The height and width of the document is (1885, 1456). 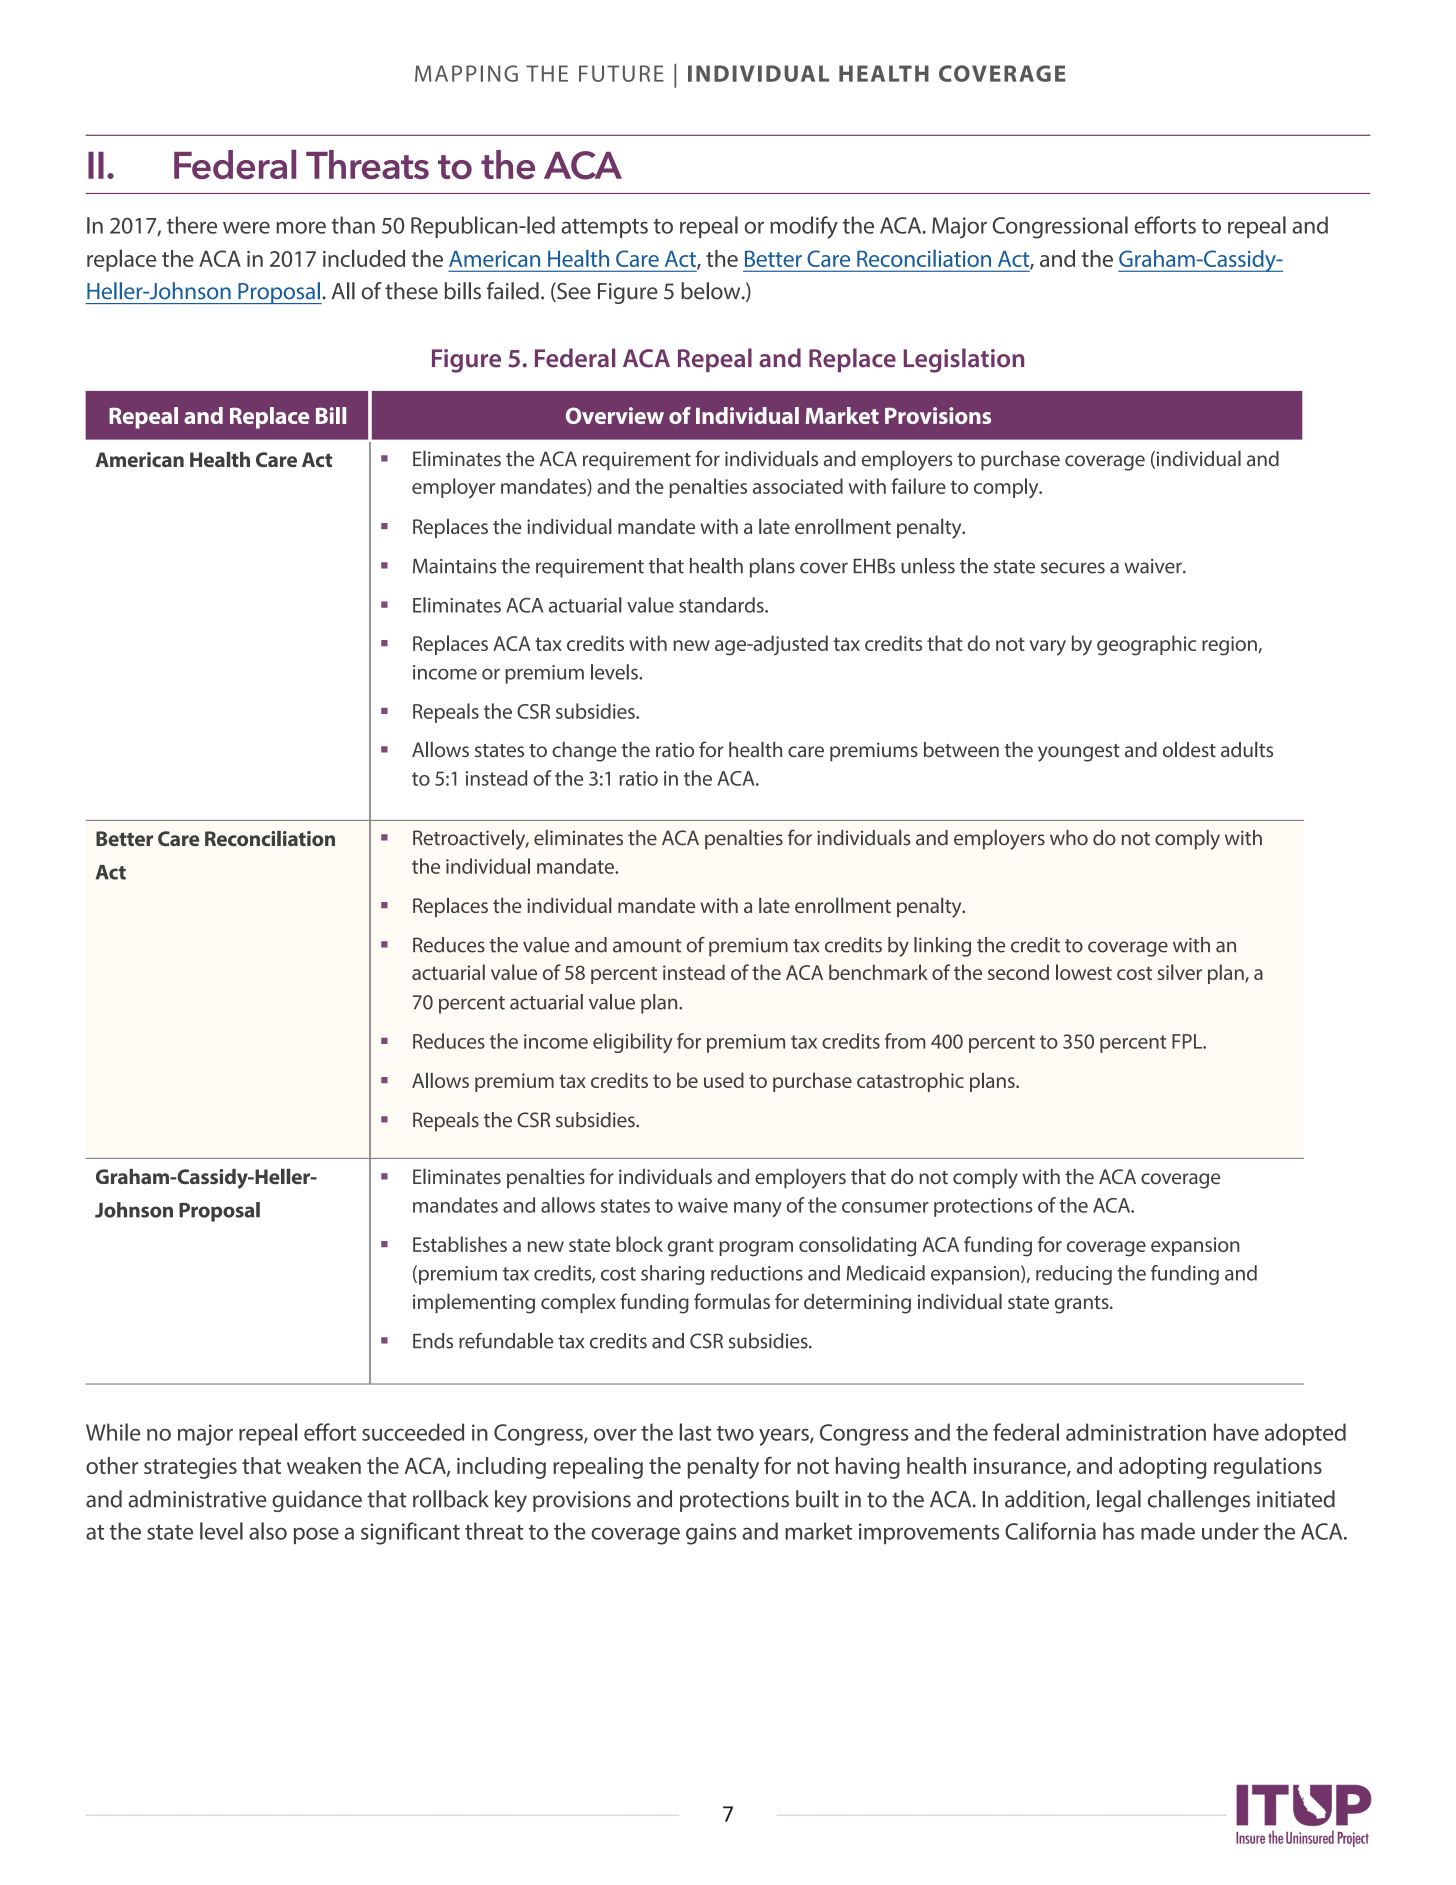 I want to click on change, so click(x=584, y=752).
